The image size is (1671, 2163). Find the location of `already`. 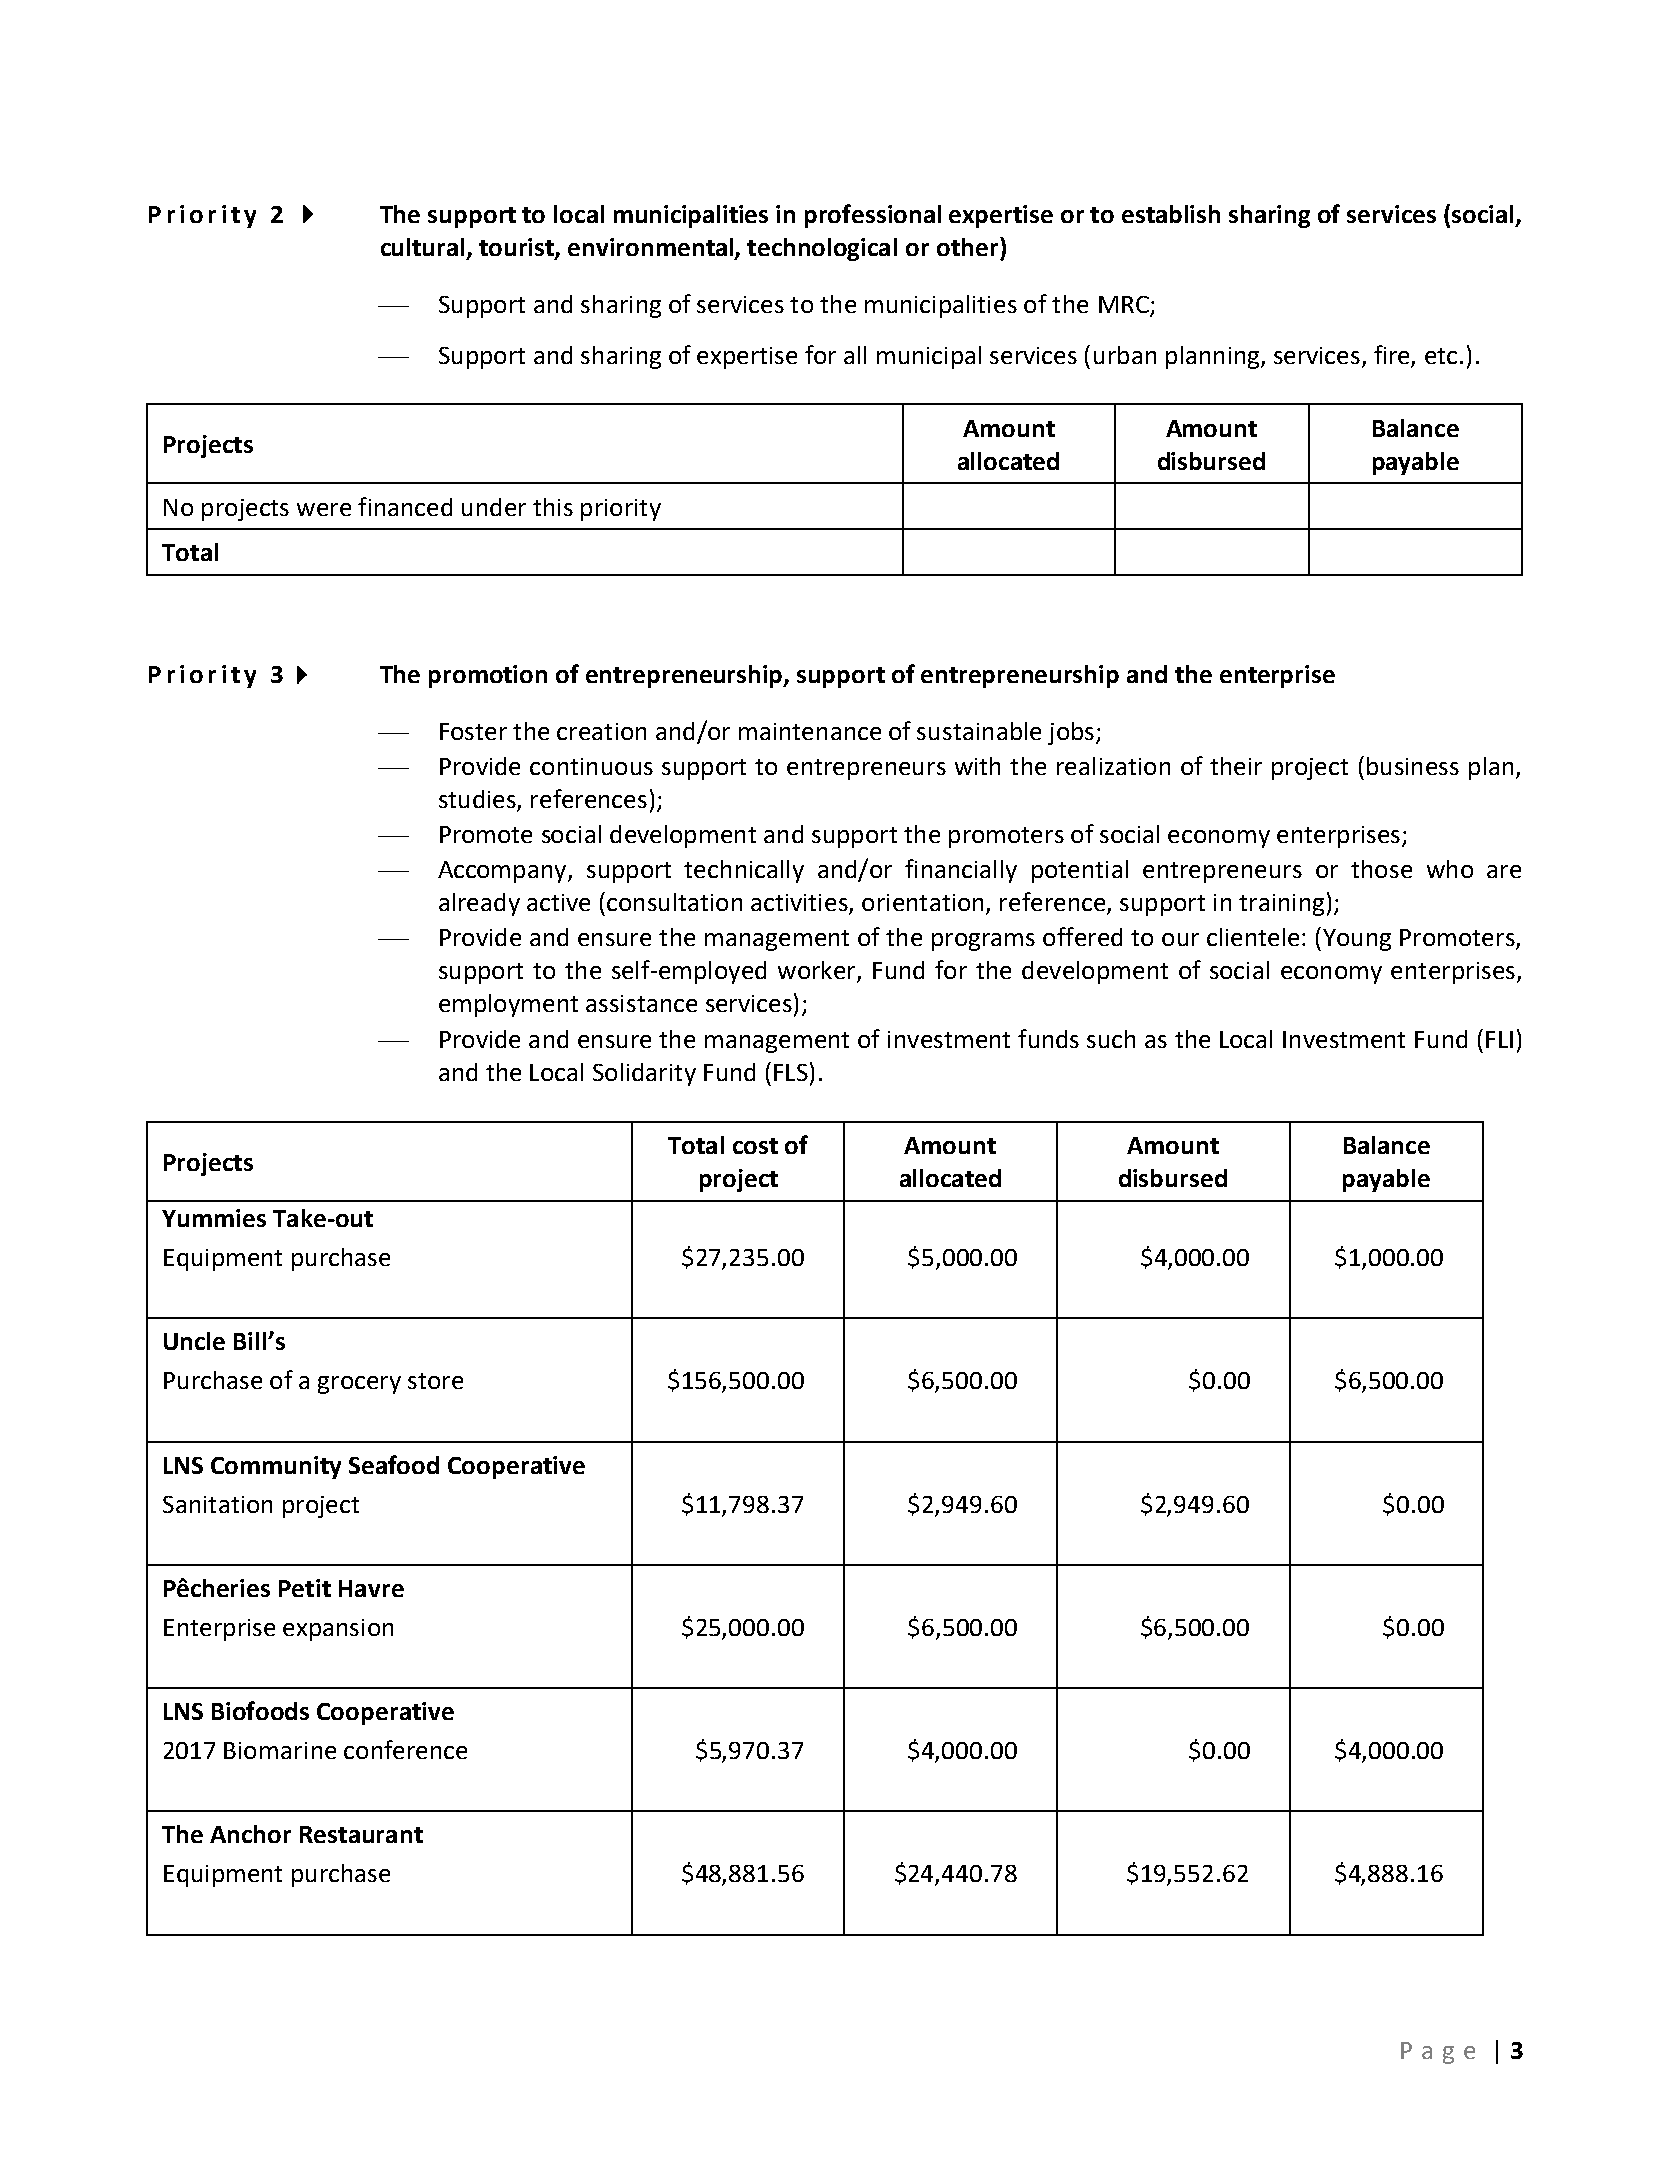

already is located at coordinates (479, 904).
